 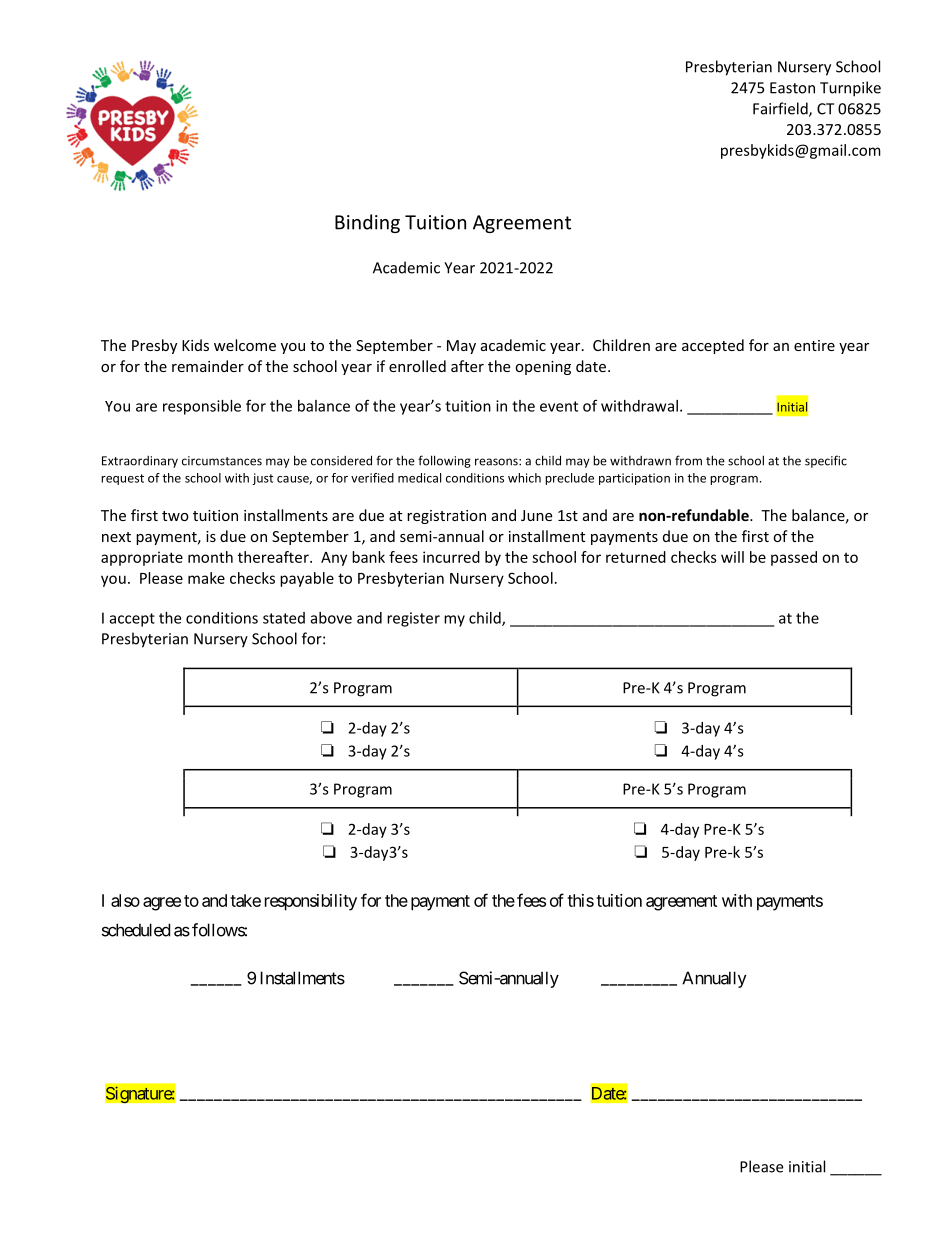 What do you see at coordinates (781, 109) in the screenshot?
I see `Fairfield` at bounding box center [781, 109].
